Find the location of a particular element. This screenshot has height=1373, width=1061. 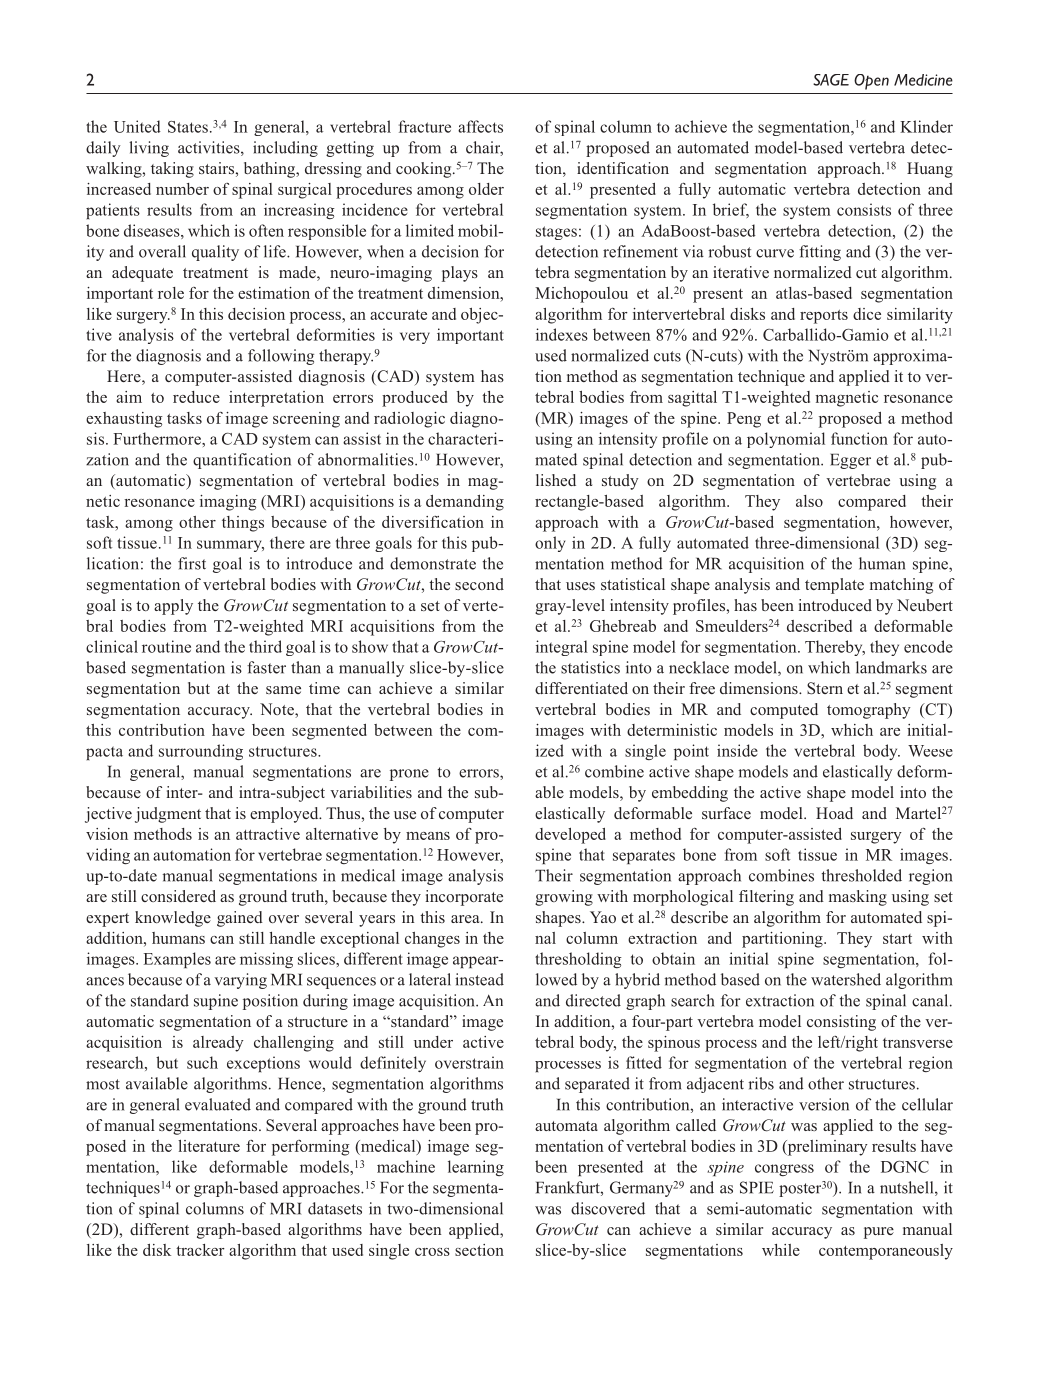

routine is located at coordinates (166, 646).
